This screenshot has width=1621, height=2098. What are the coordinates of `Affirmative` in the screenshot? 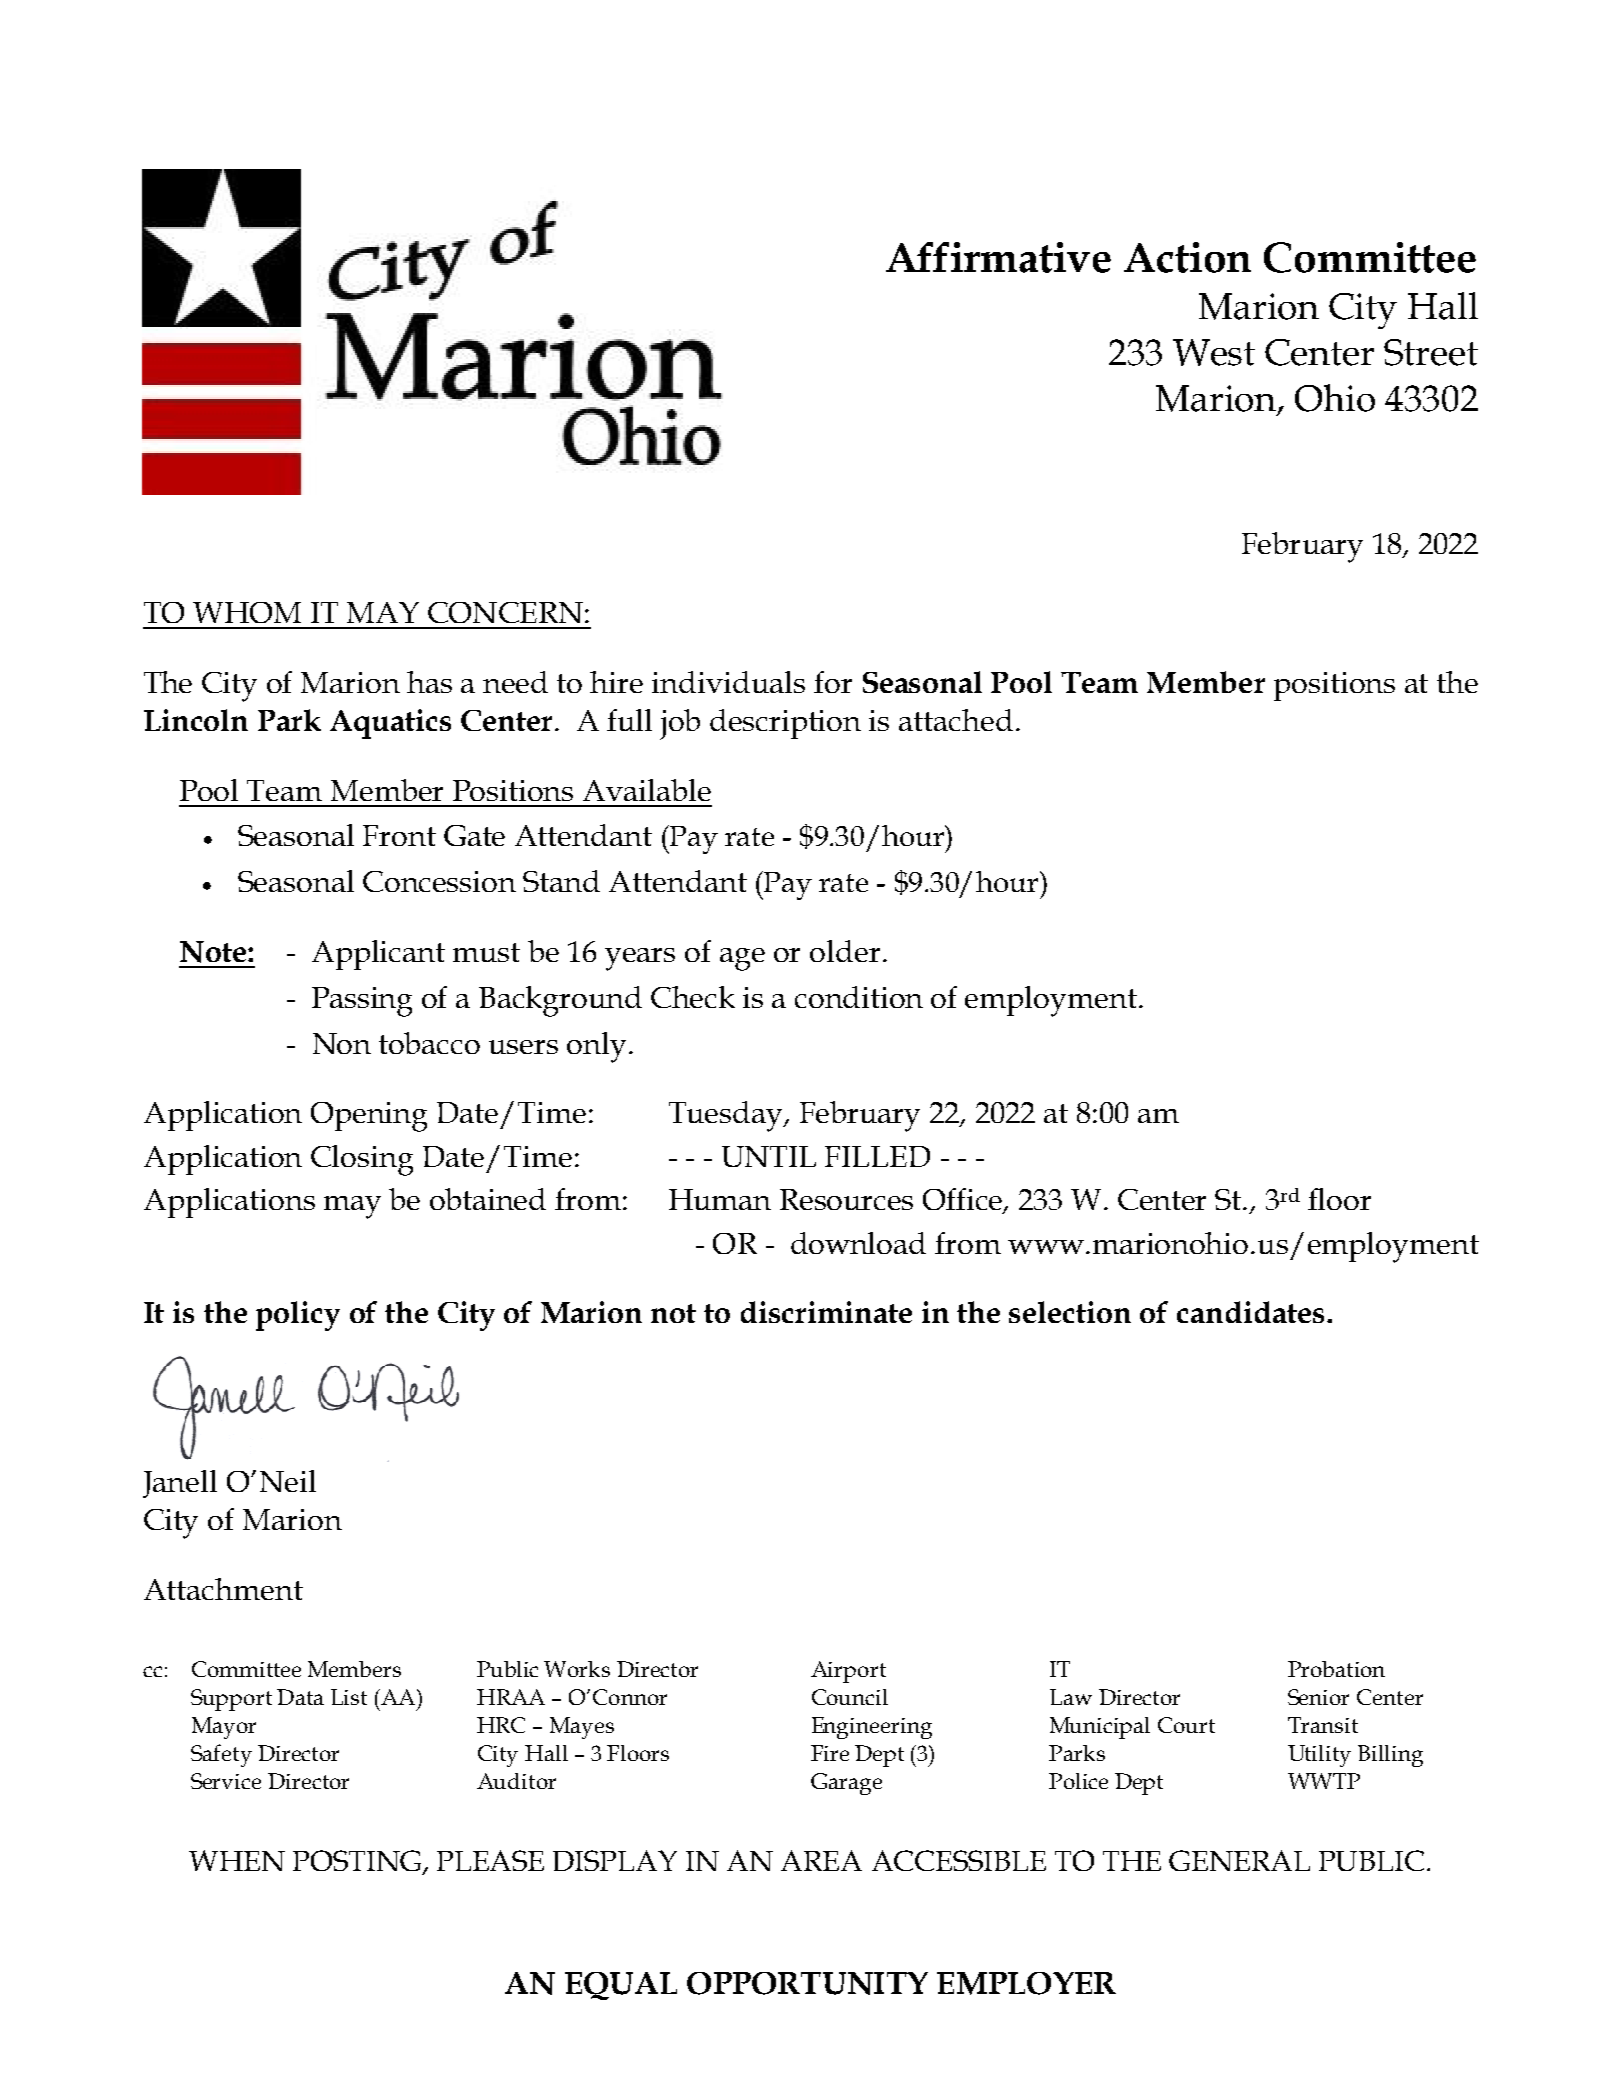 It's located at (998, 257).
